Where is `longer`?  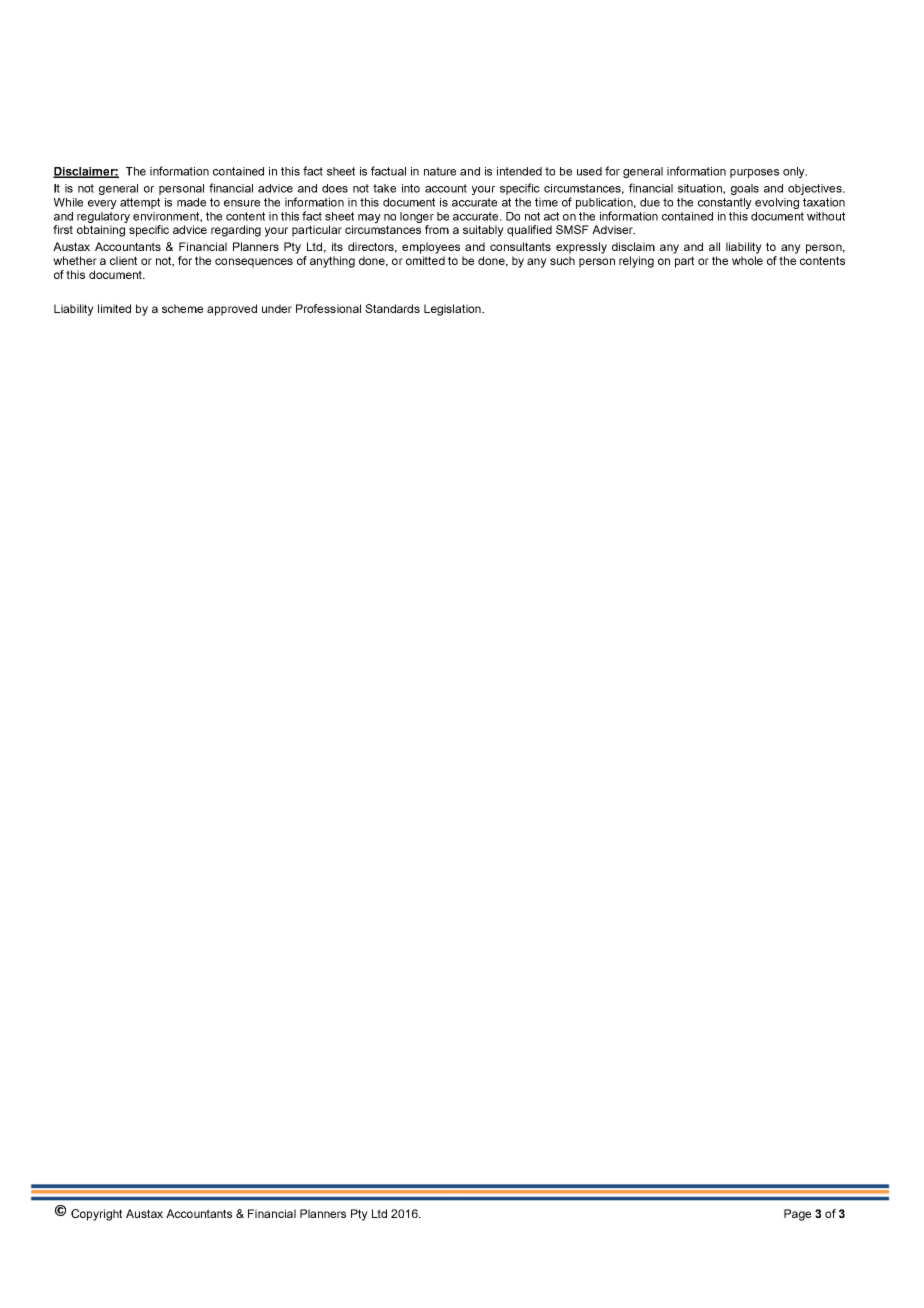 longer is located at coordinates (417, 217).
